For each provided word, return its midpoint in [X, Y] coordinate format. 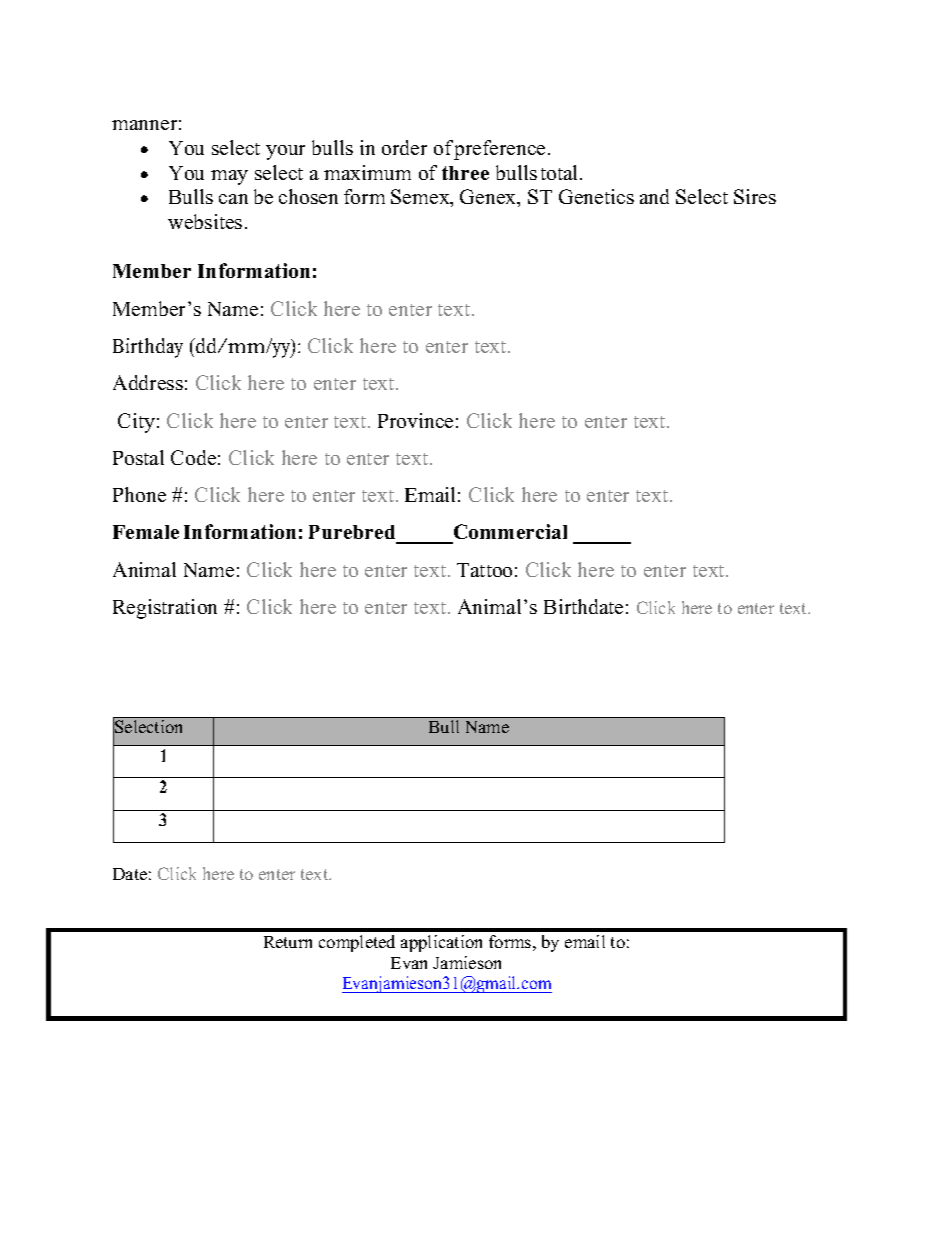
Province [415, 420]
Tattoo [484, 570]
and [654, 196]
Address [148, 382]
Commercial [509, 533]
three [465, 173]
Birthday [148, 348]
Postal [138, 457]
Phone [139, 494]
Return [288, 942]
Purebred [353, 534]
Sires [755, 196]
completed [357, 943]
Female [146, 532]
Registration [165, 609]
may [229, 177]
